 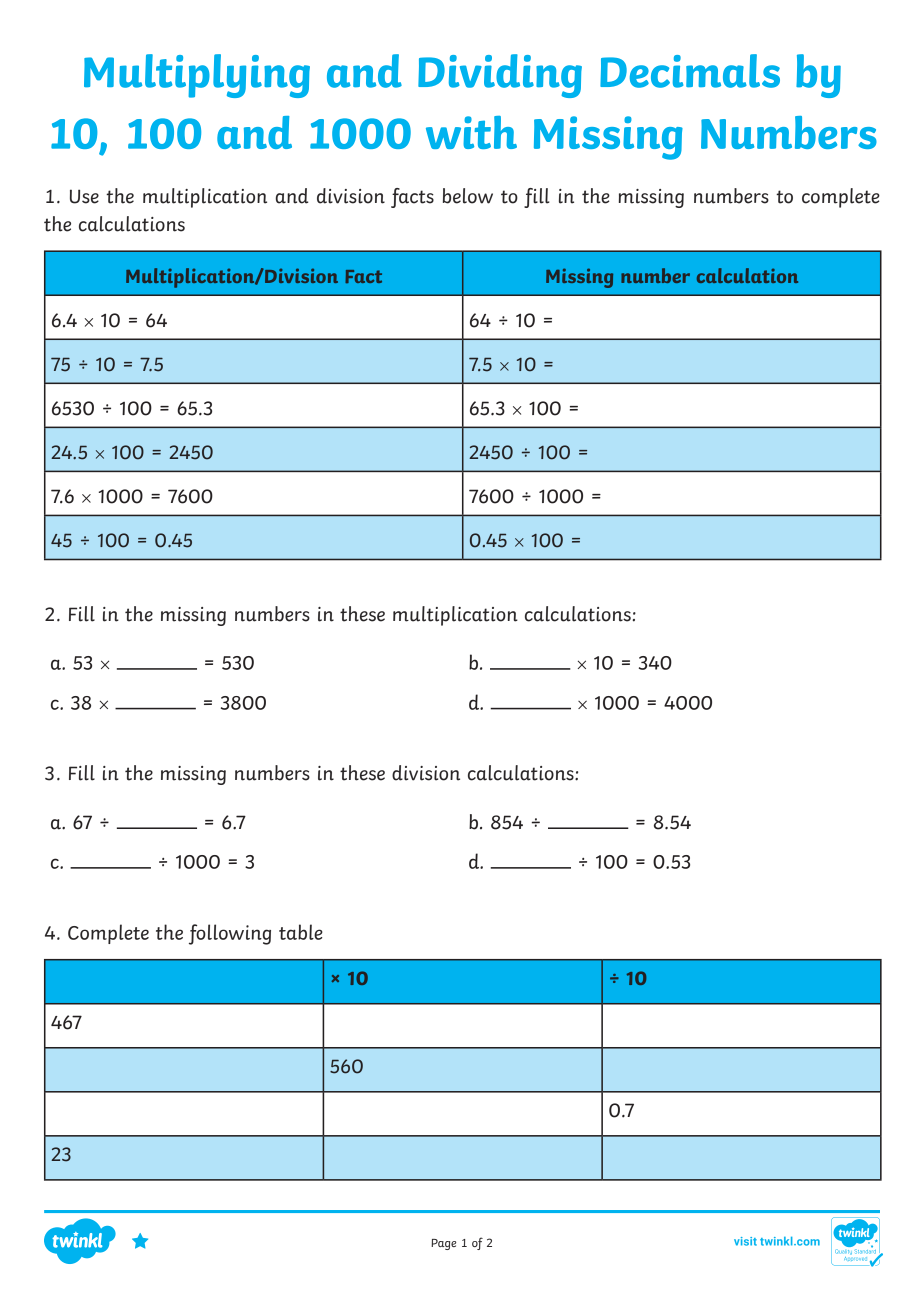 What do you see at coordinates (471, 132) in the page?
I see `with` at bounding box center [471, 132].
